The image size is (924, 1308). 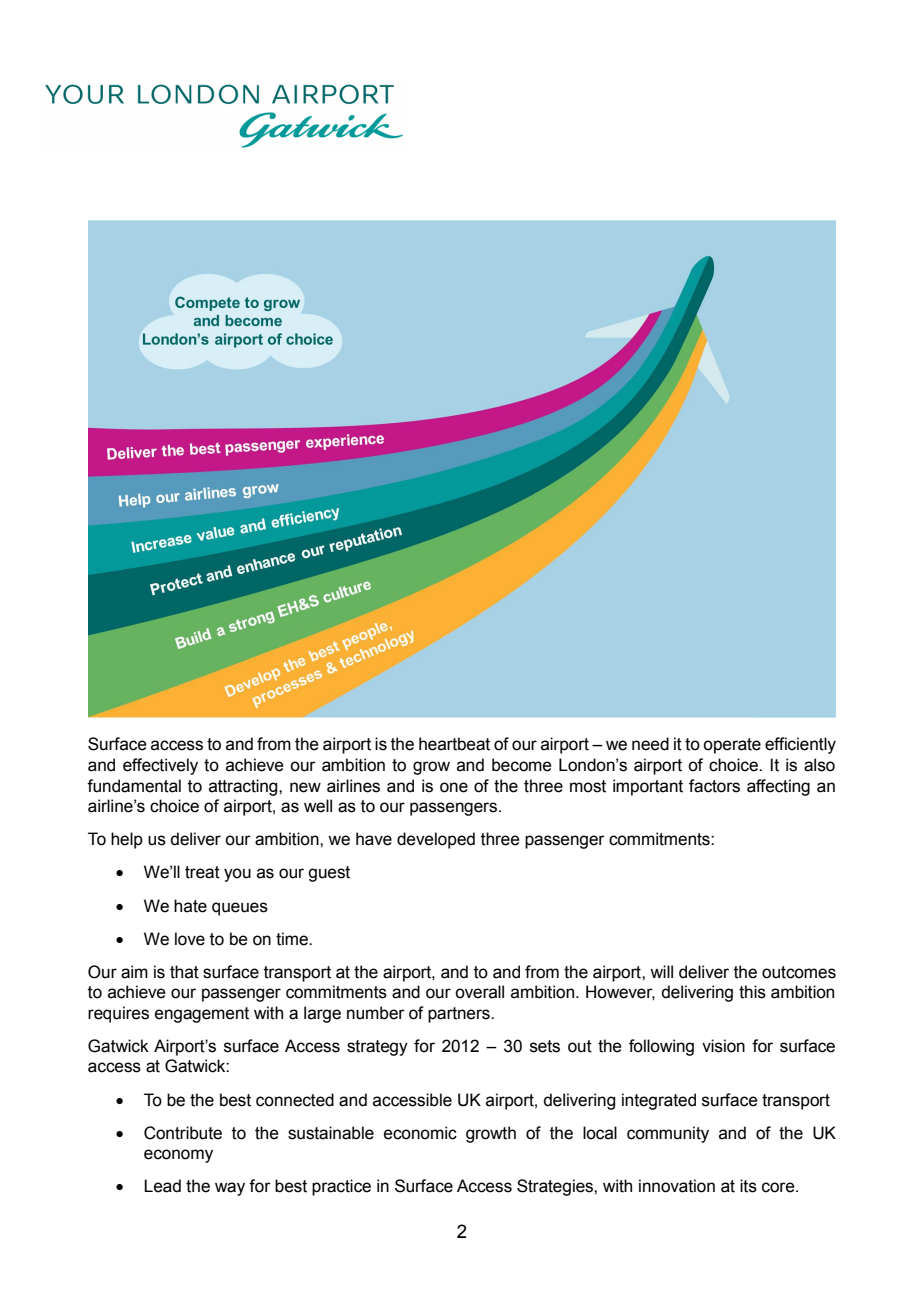 I want to click on effectively, so click(x=160, y=766).
